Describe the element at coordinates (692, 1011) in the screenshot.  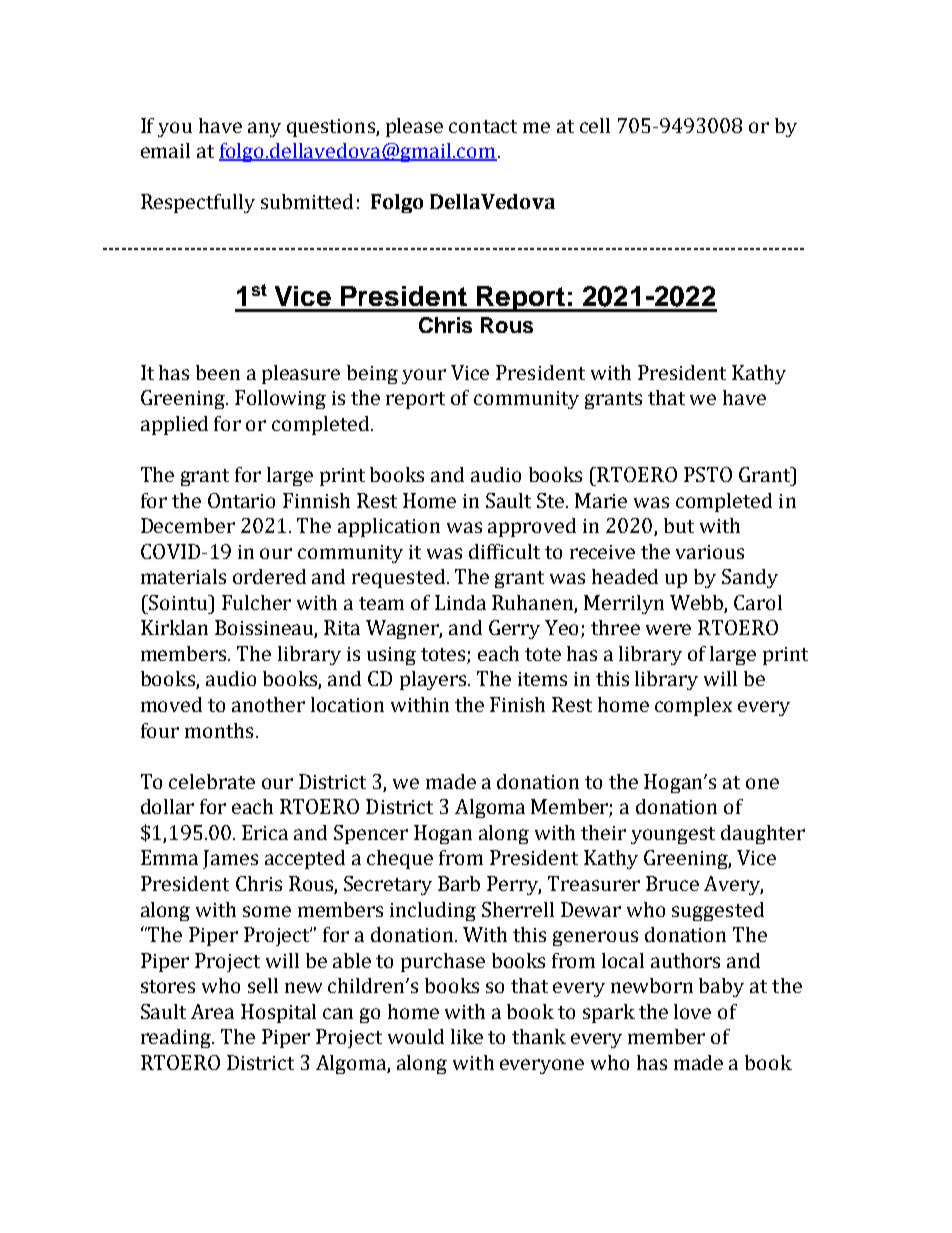
I see `love` at that location.
